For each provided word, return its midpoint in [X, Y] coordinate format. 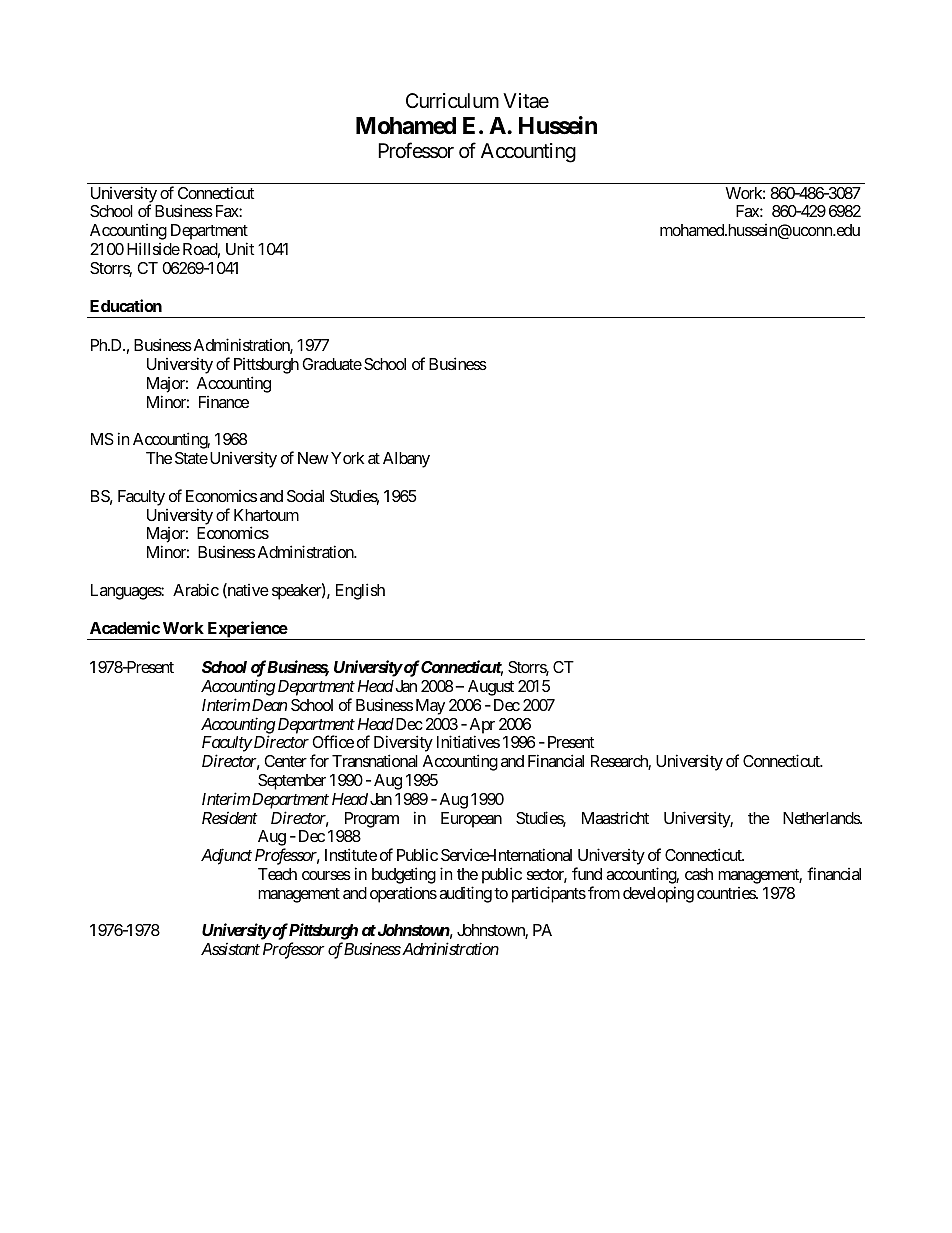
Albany [406, 460]
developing [658, 894]
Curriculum [452, 101]
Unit [240, 248]
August [491, 688]
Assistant [230, 949]
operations [403, 895]
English [360, 591]
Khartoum [266, 515]
